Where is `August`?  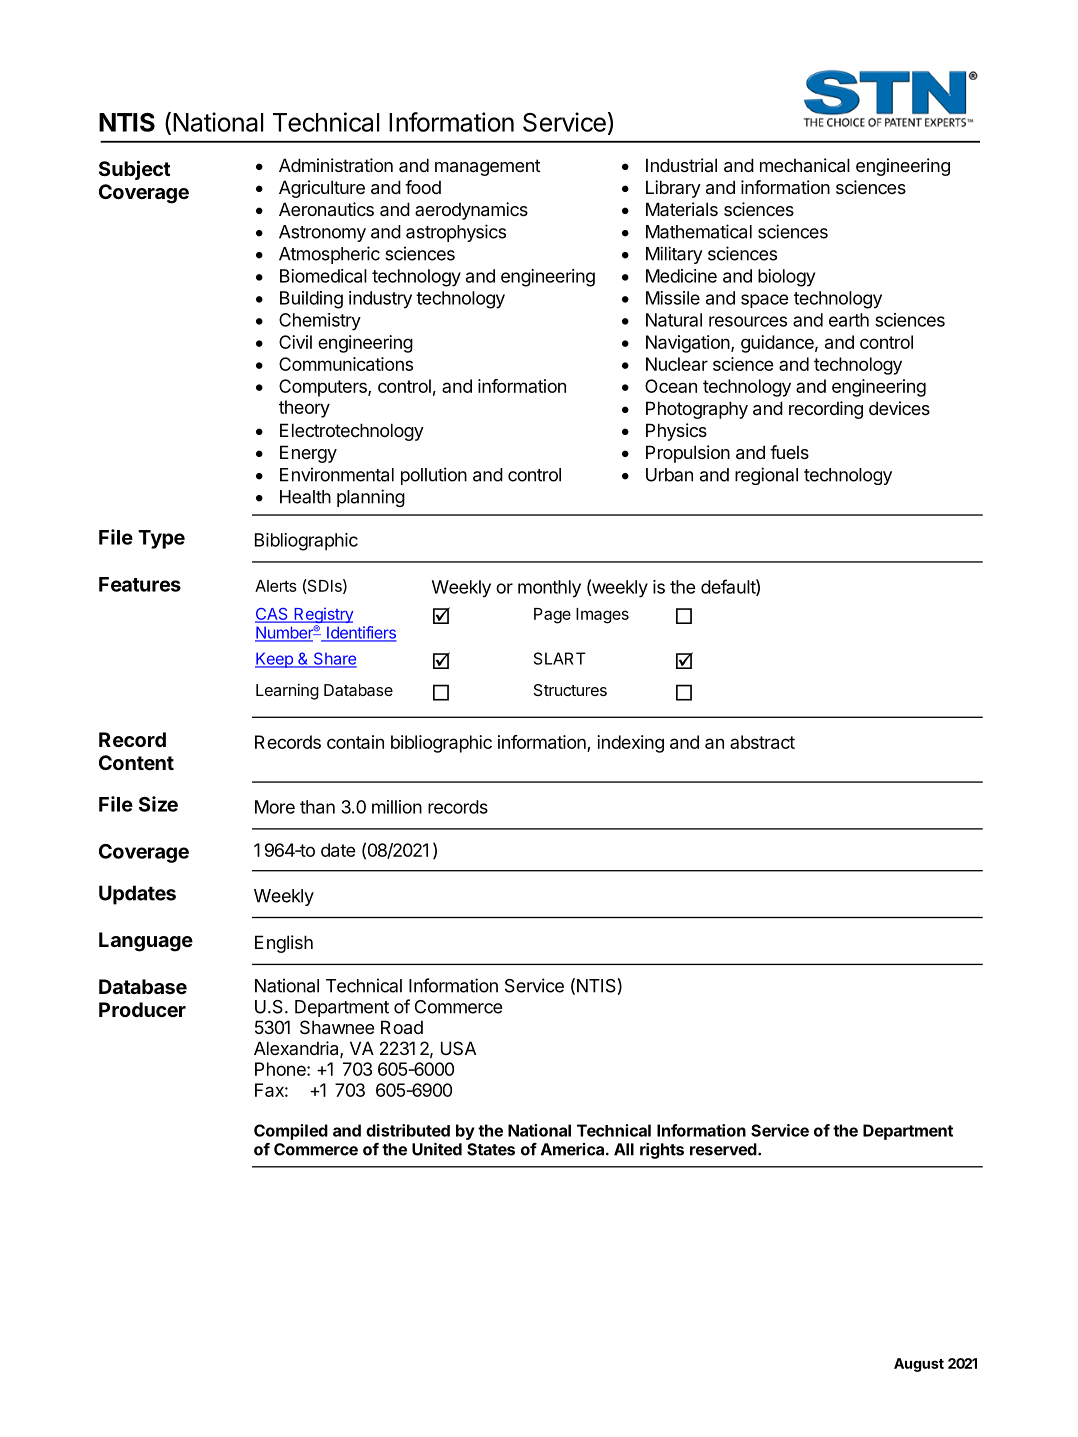
August is located at coordinates (919, 1365).
